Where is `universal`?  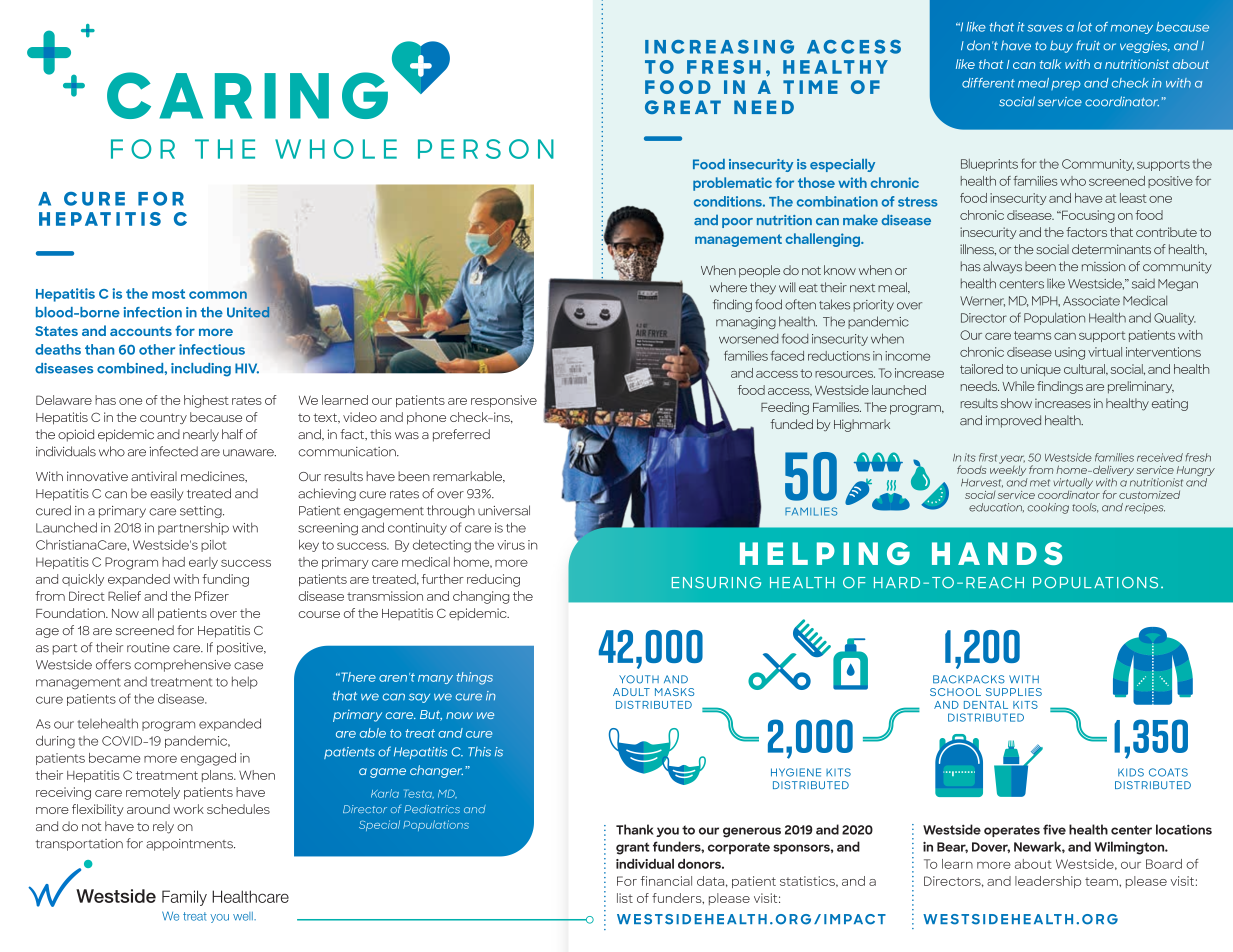 universal is located at coordinates (504, 510).
